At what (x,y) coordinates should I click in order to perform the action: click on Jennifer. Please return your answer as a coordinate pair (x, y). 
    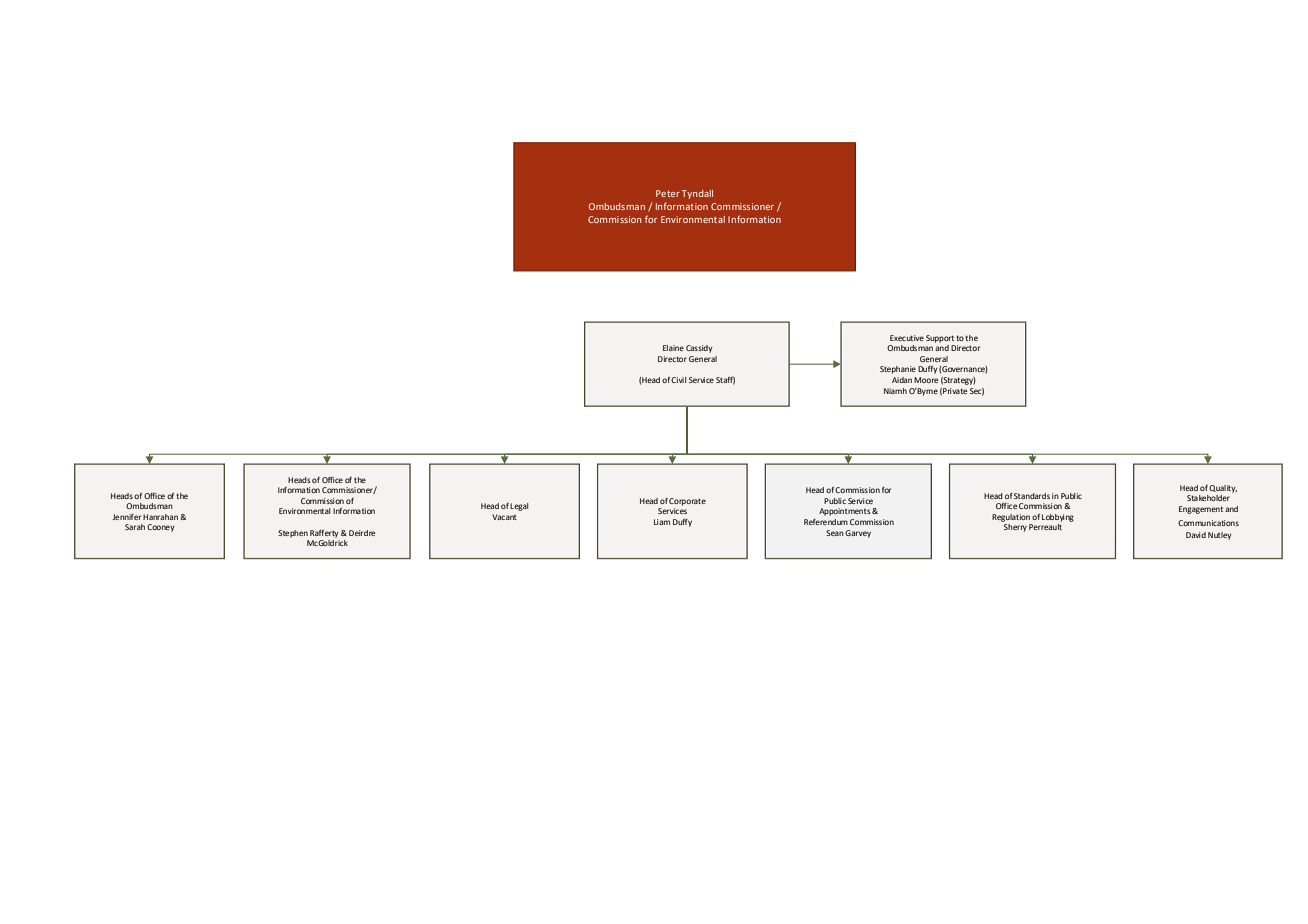
    Looking at the image, I should click on (126, 517).
